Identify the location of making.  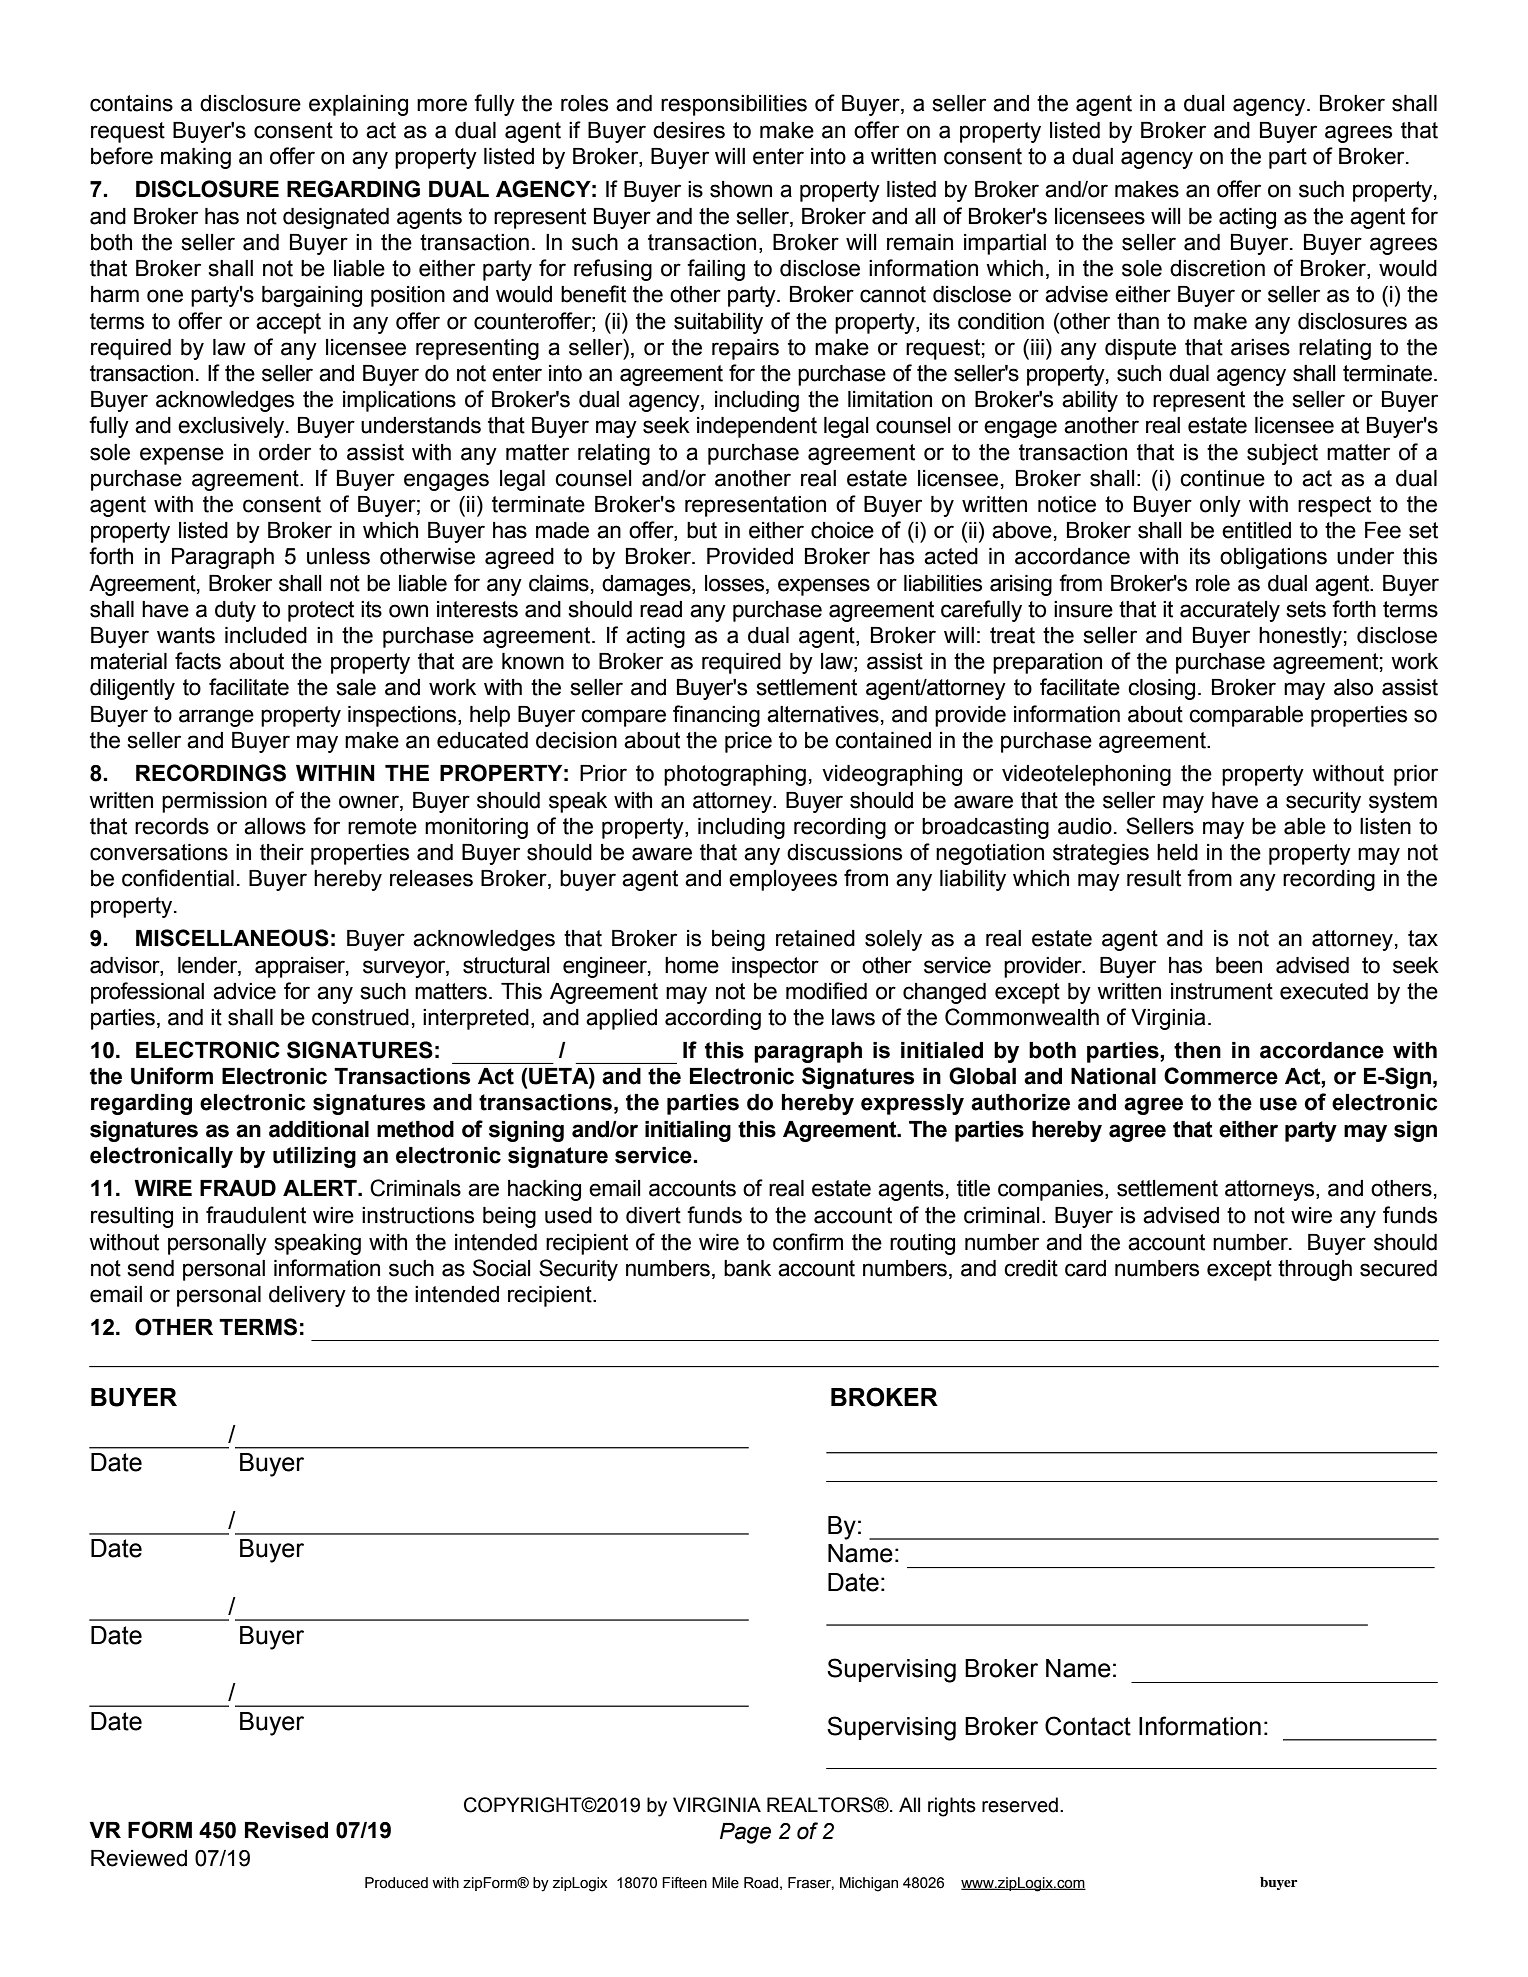
(196, 158).
